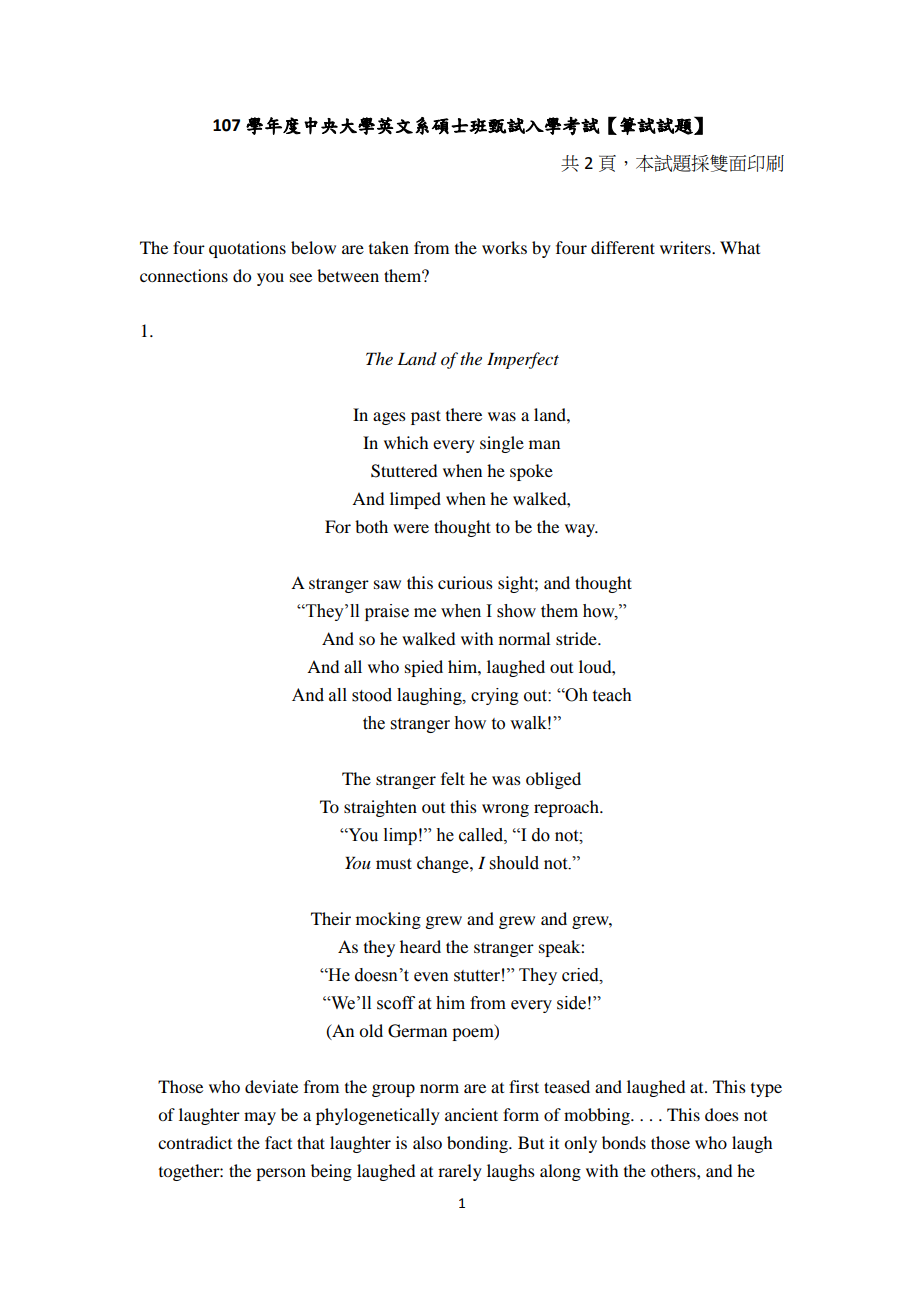 The width and height of the screenshot is (924, 1308). What do you see at coordinates (581, 530) in the screenshot?
I see `way` at bounding box center [581, 530].
